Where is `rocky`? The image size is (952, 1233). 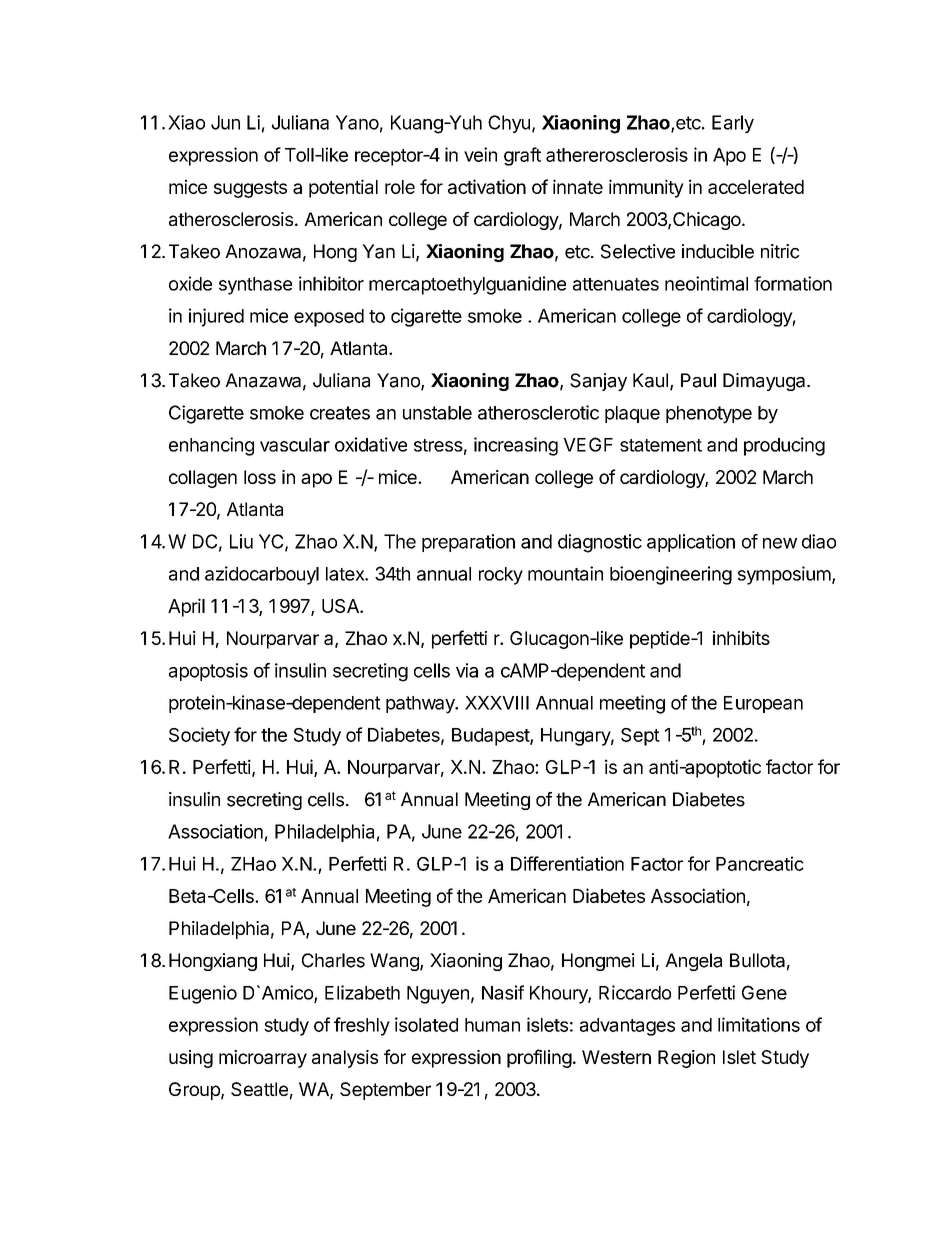
rocky is located at coordinates (501, 576).
